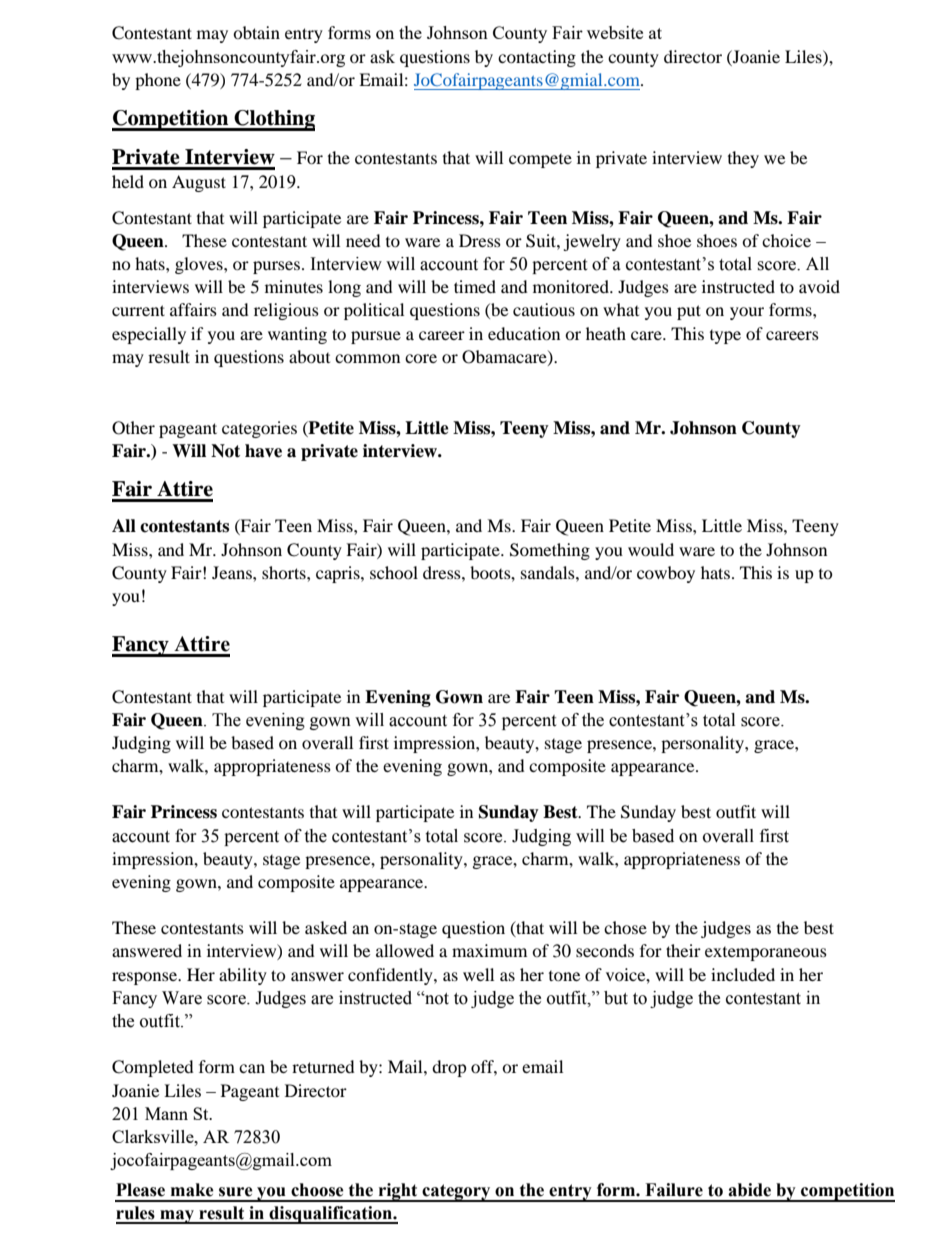 The image size is (952, 1233). I want to click on phone, so click(158, 81).
